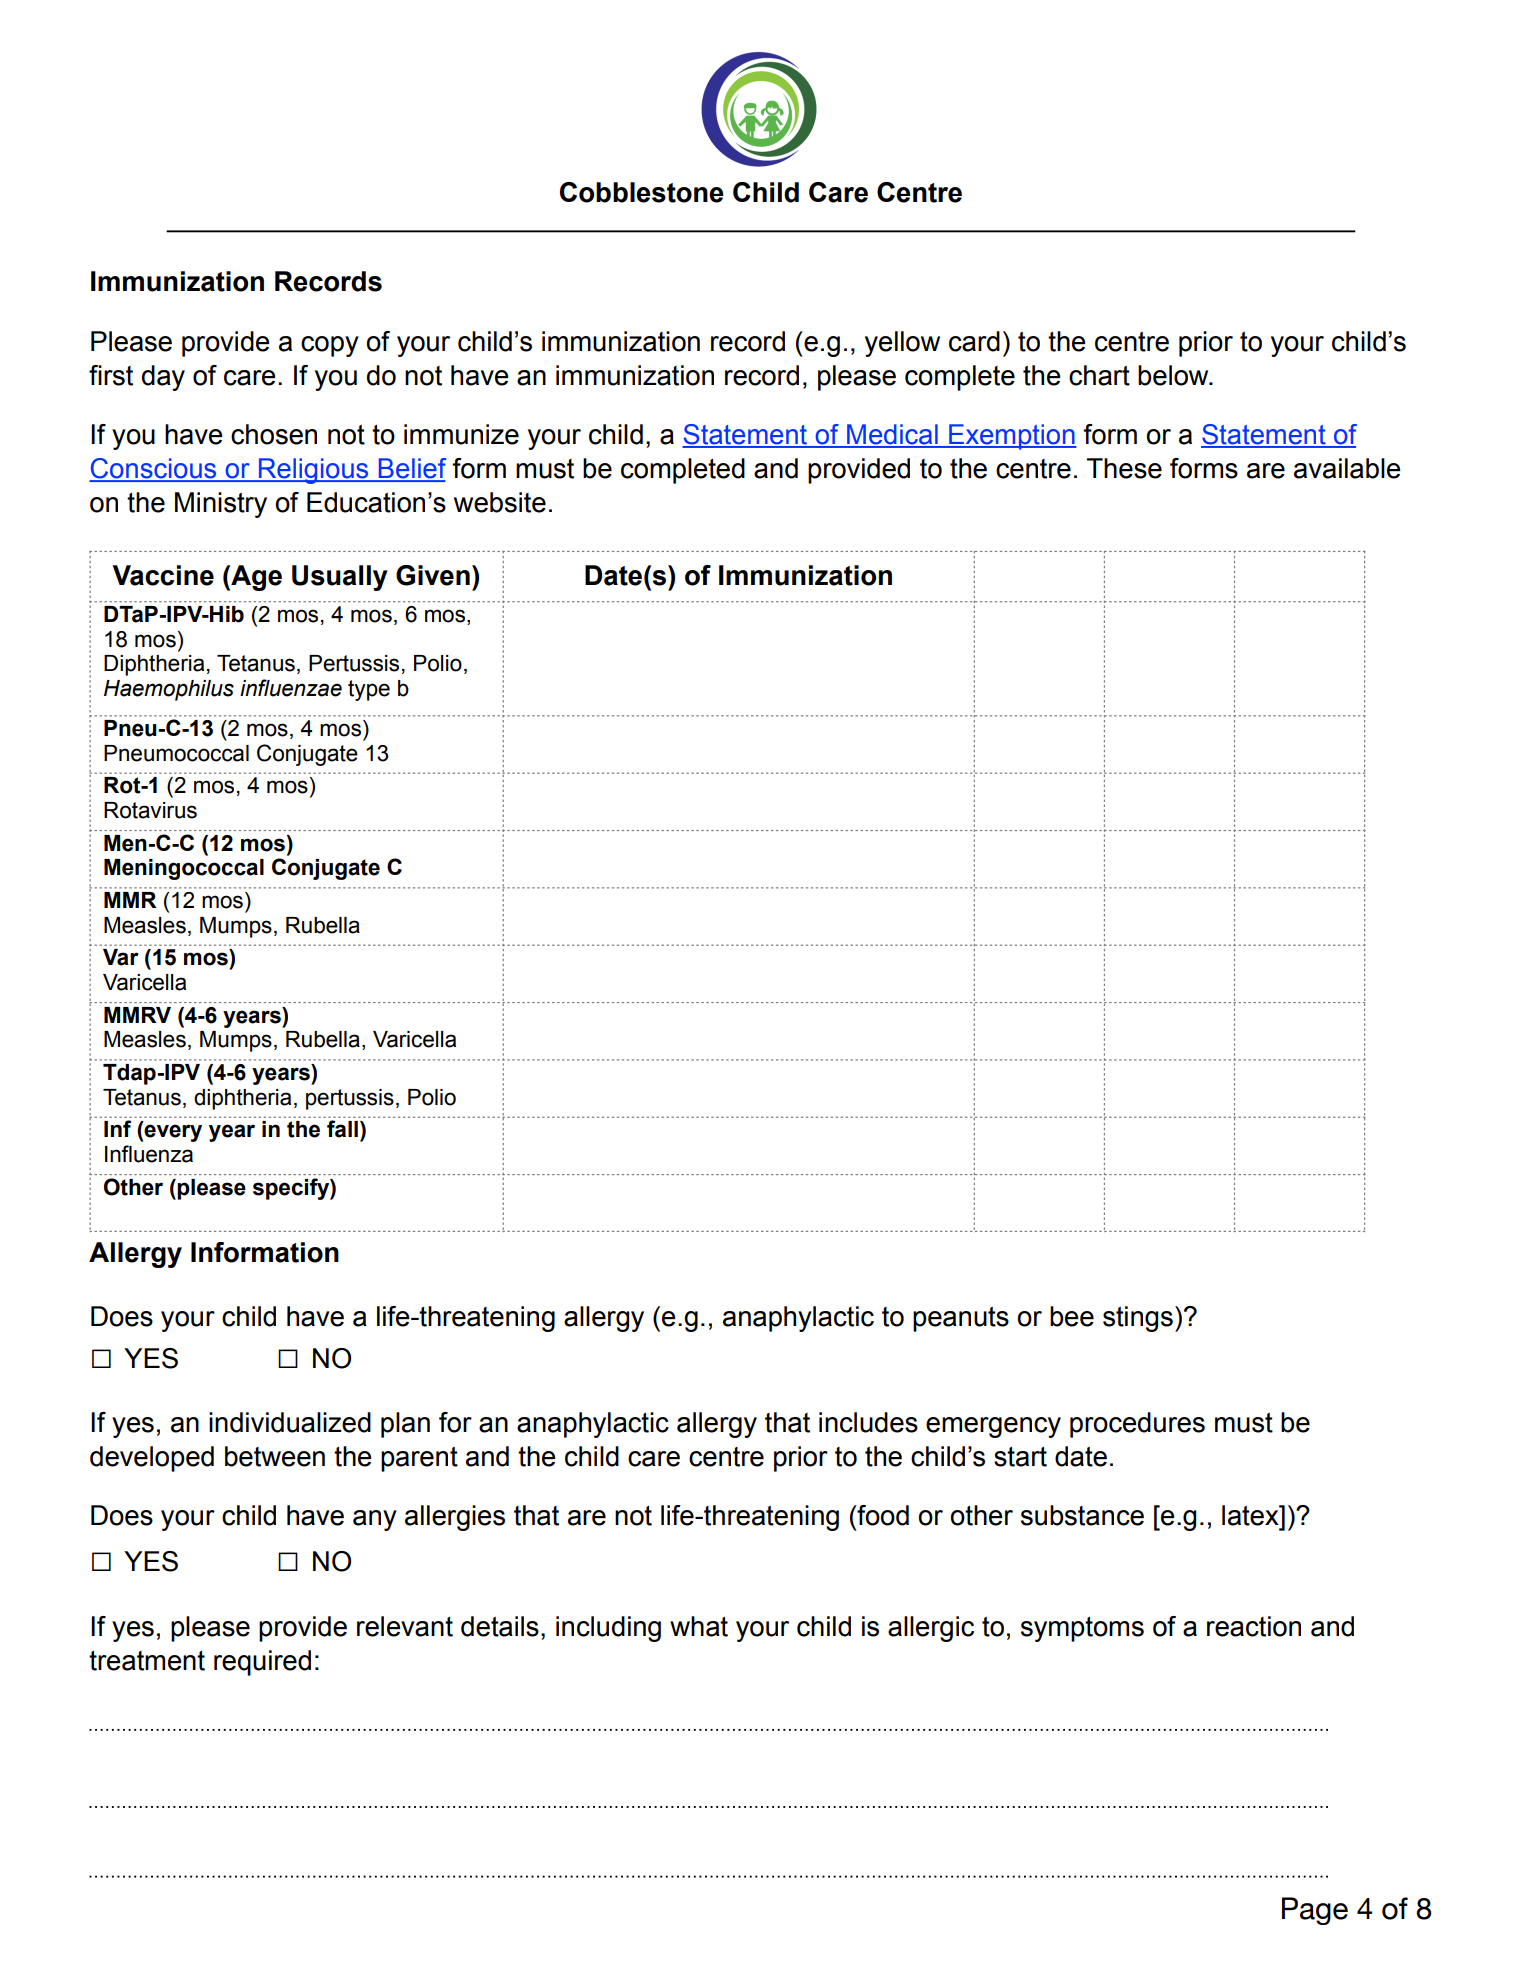  What do you see at coordinates (330, 346) in the screenshot?
I see `copy` at bounding box center [330, 346].
